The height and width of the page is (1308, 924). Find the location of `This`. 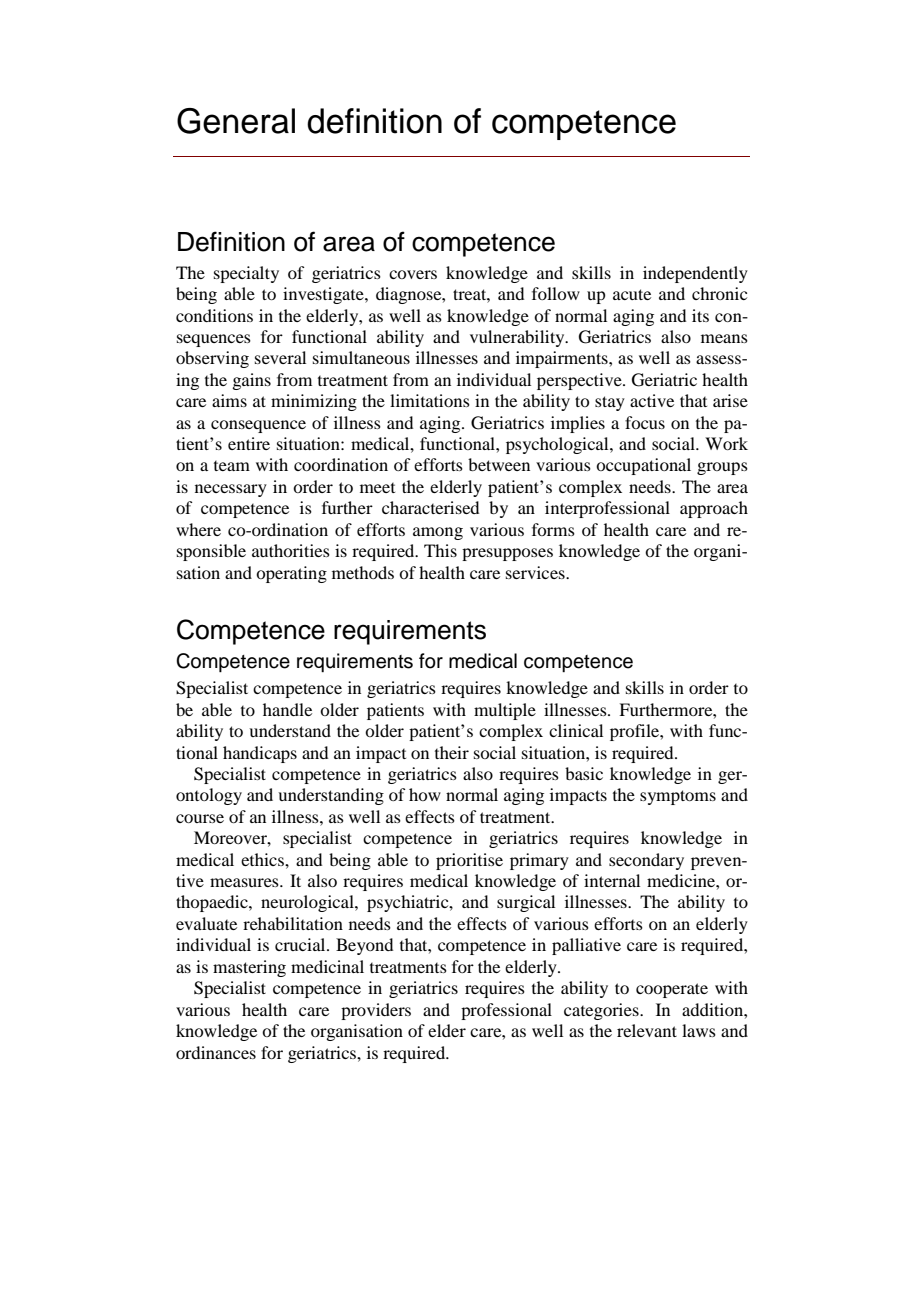

This is located at coordinates (440, 550).
